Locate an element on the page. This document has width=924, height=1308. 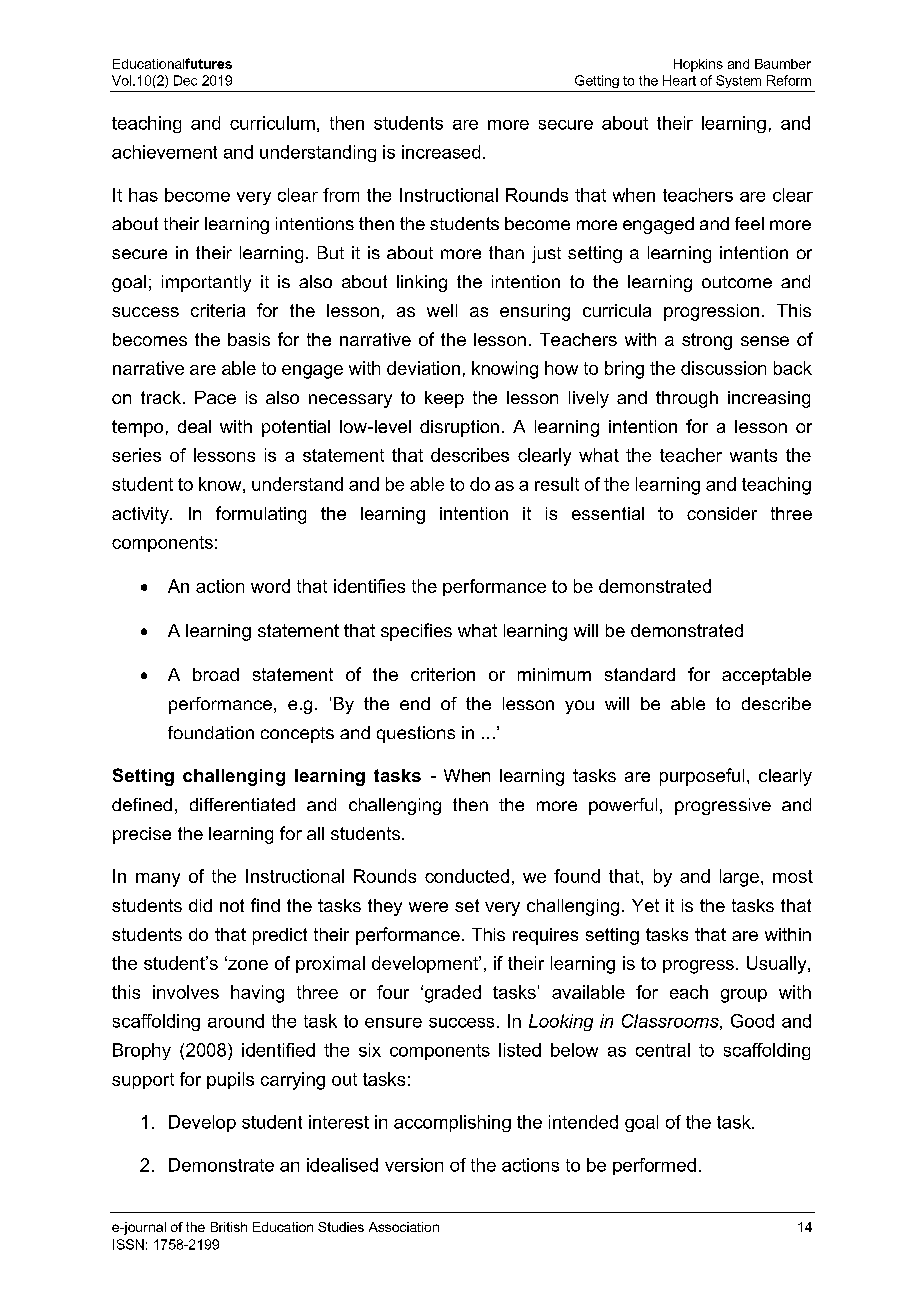
large is located at coordinates (739, 878).
